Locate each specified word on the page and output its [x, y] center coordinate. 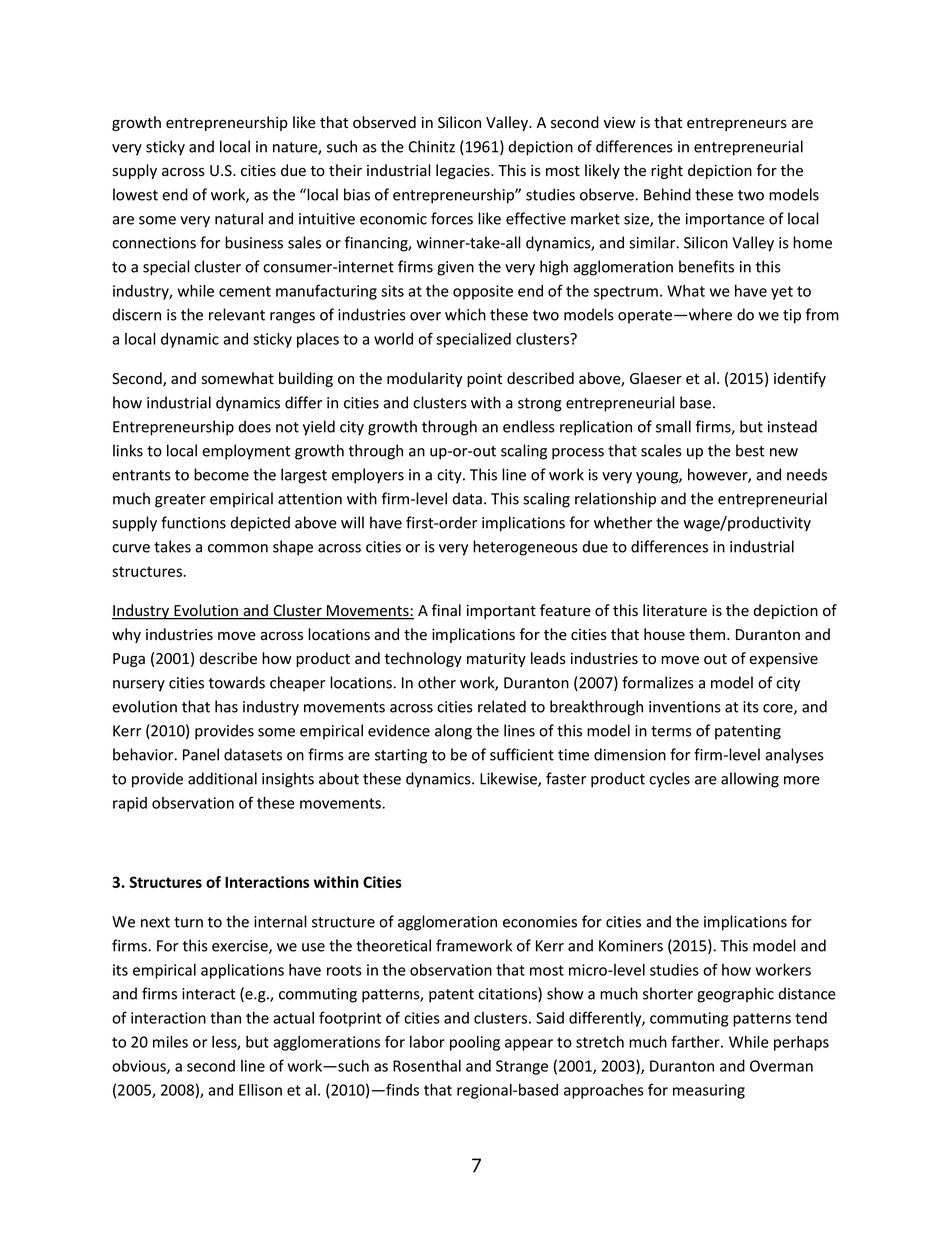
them [708, 634]
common [238, 548]
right [667, 171]
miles [170, 1041]
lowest [135, 194]
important [501, 612]
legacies [464, 171]
